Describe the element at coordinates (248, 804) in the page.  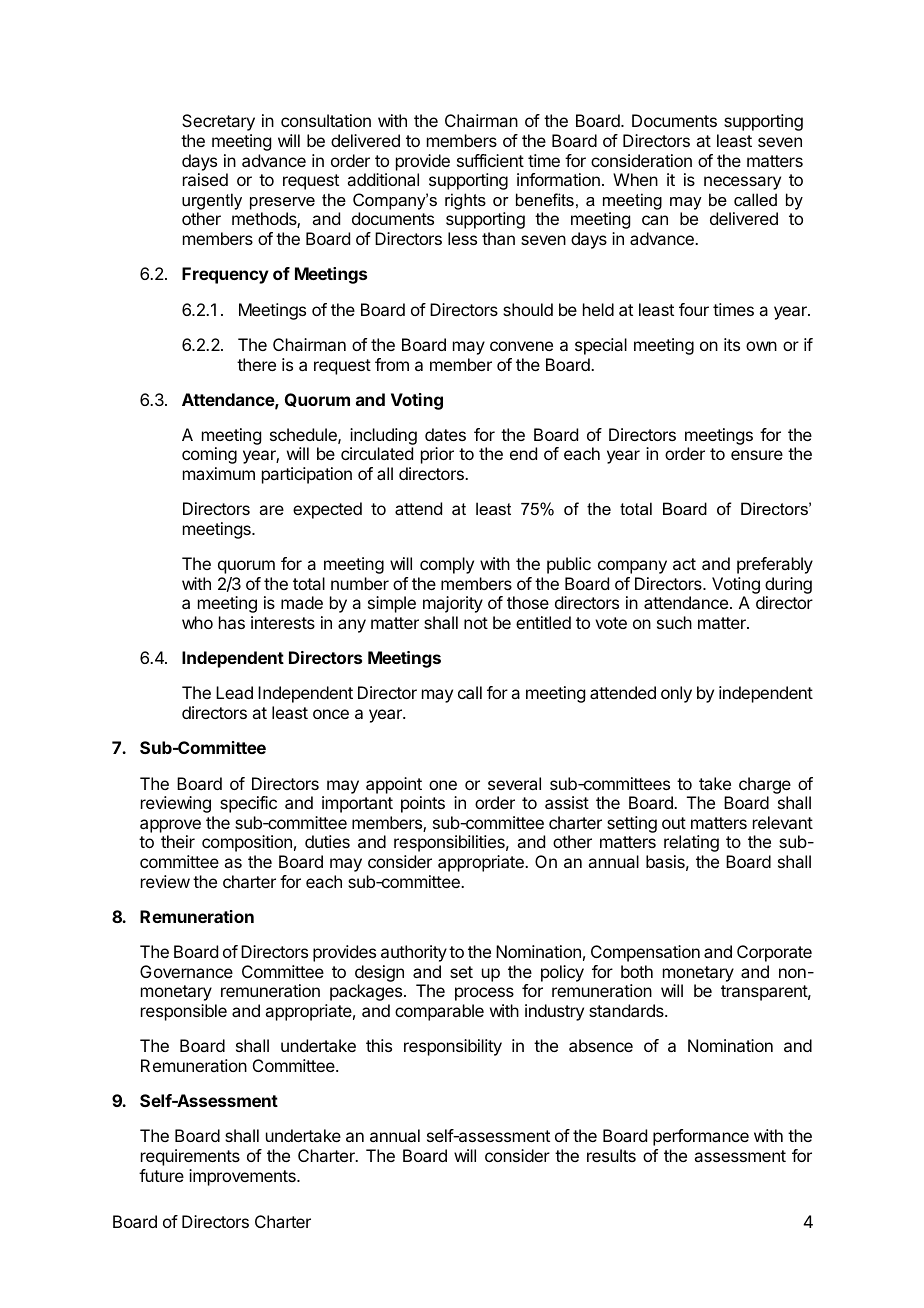
I see `specific` at that location.
